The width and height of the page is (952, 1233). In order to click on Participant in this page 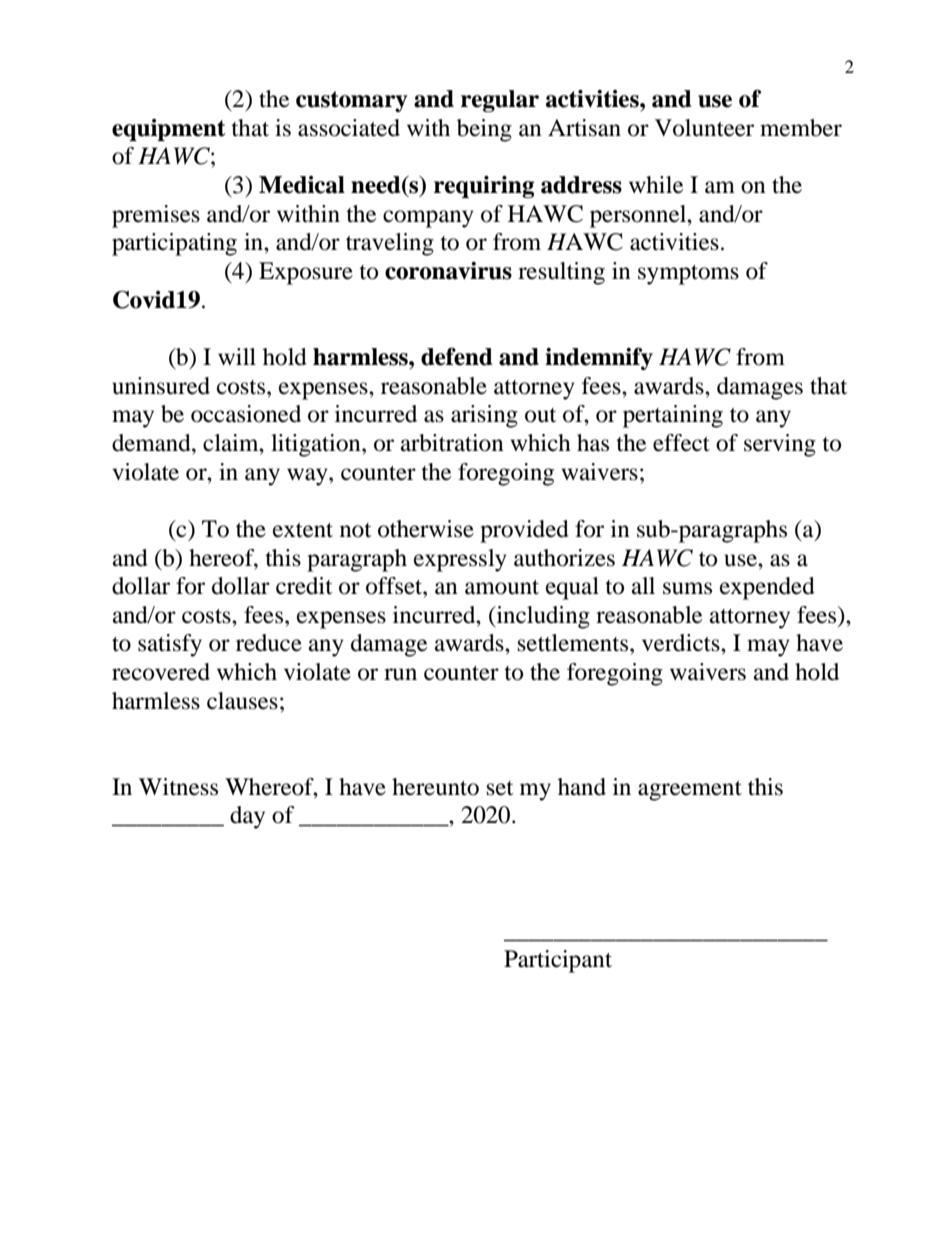, I will do `click(558, 961)`.
